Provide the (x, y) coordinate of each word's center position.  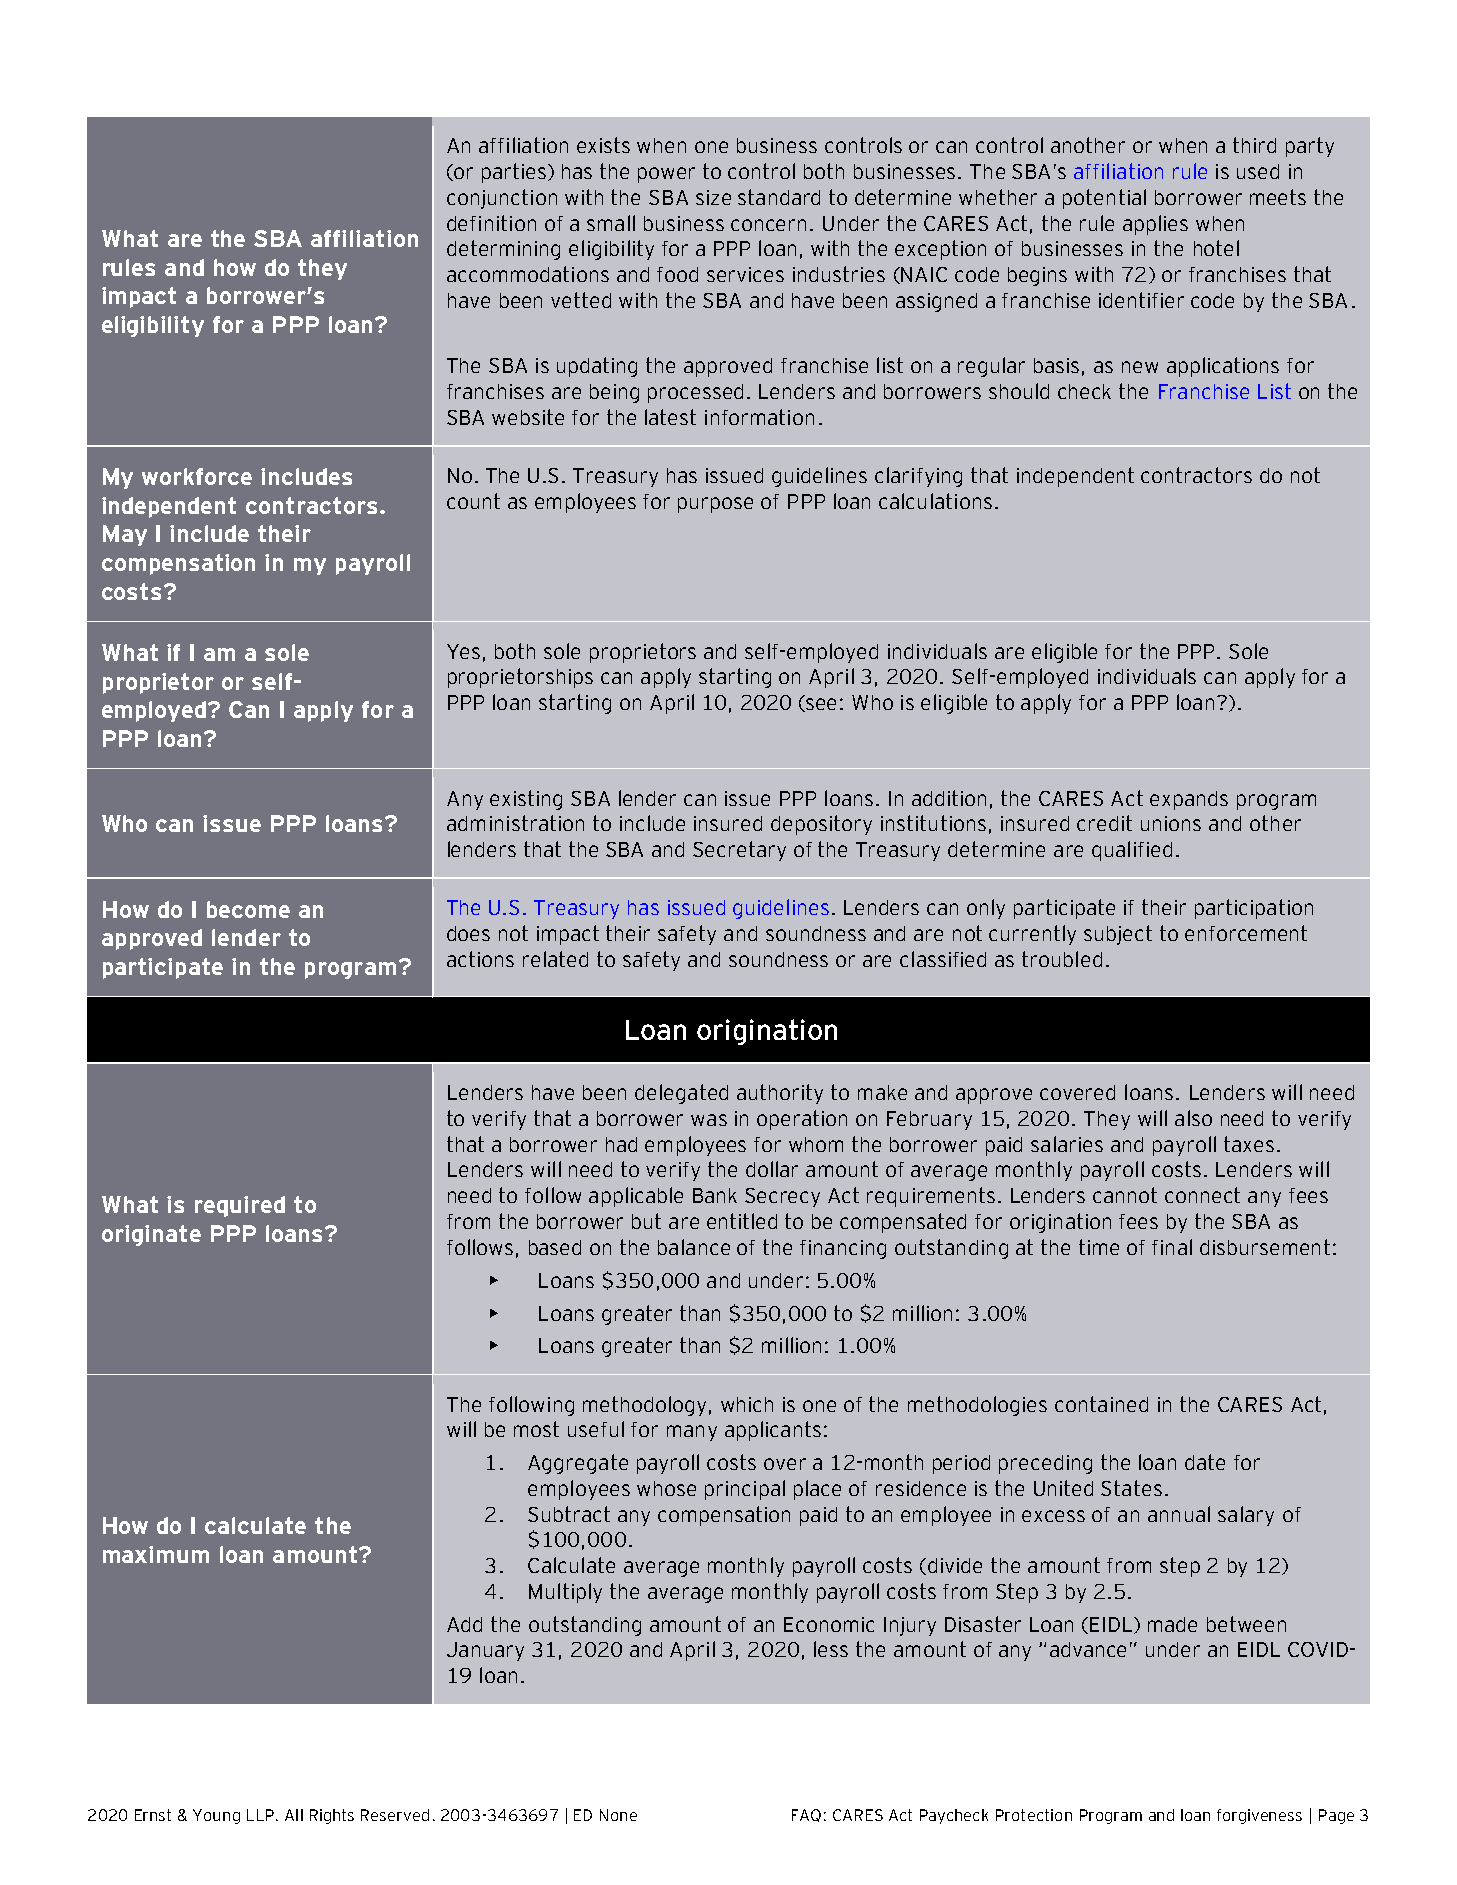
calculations (935, 501)
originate (151, 1235)
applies (1155, 225)
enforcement (1246, 933)
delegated (681, 1094)
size (713, 197)
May (125, 535)
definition (491, 223)
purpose (715, 505)
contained (1101, 1404)
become (248, 909)
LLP (260, 1815)
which (747, 1404)
